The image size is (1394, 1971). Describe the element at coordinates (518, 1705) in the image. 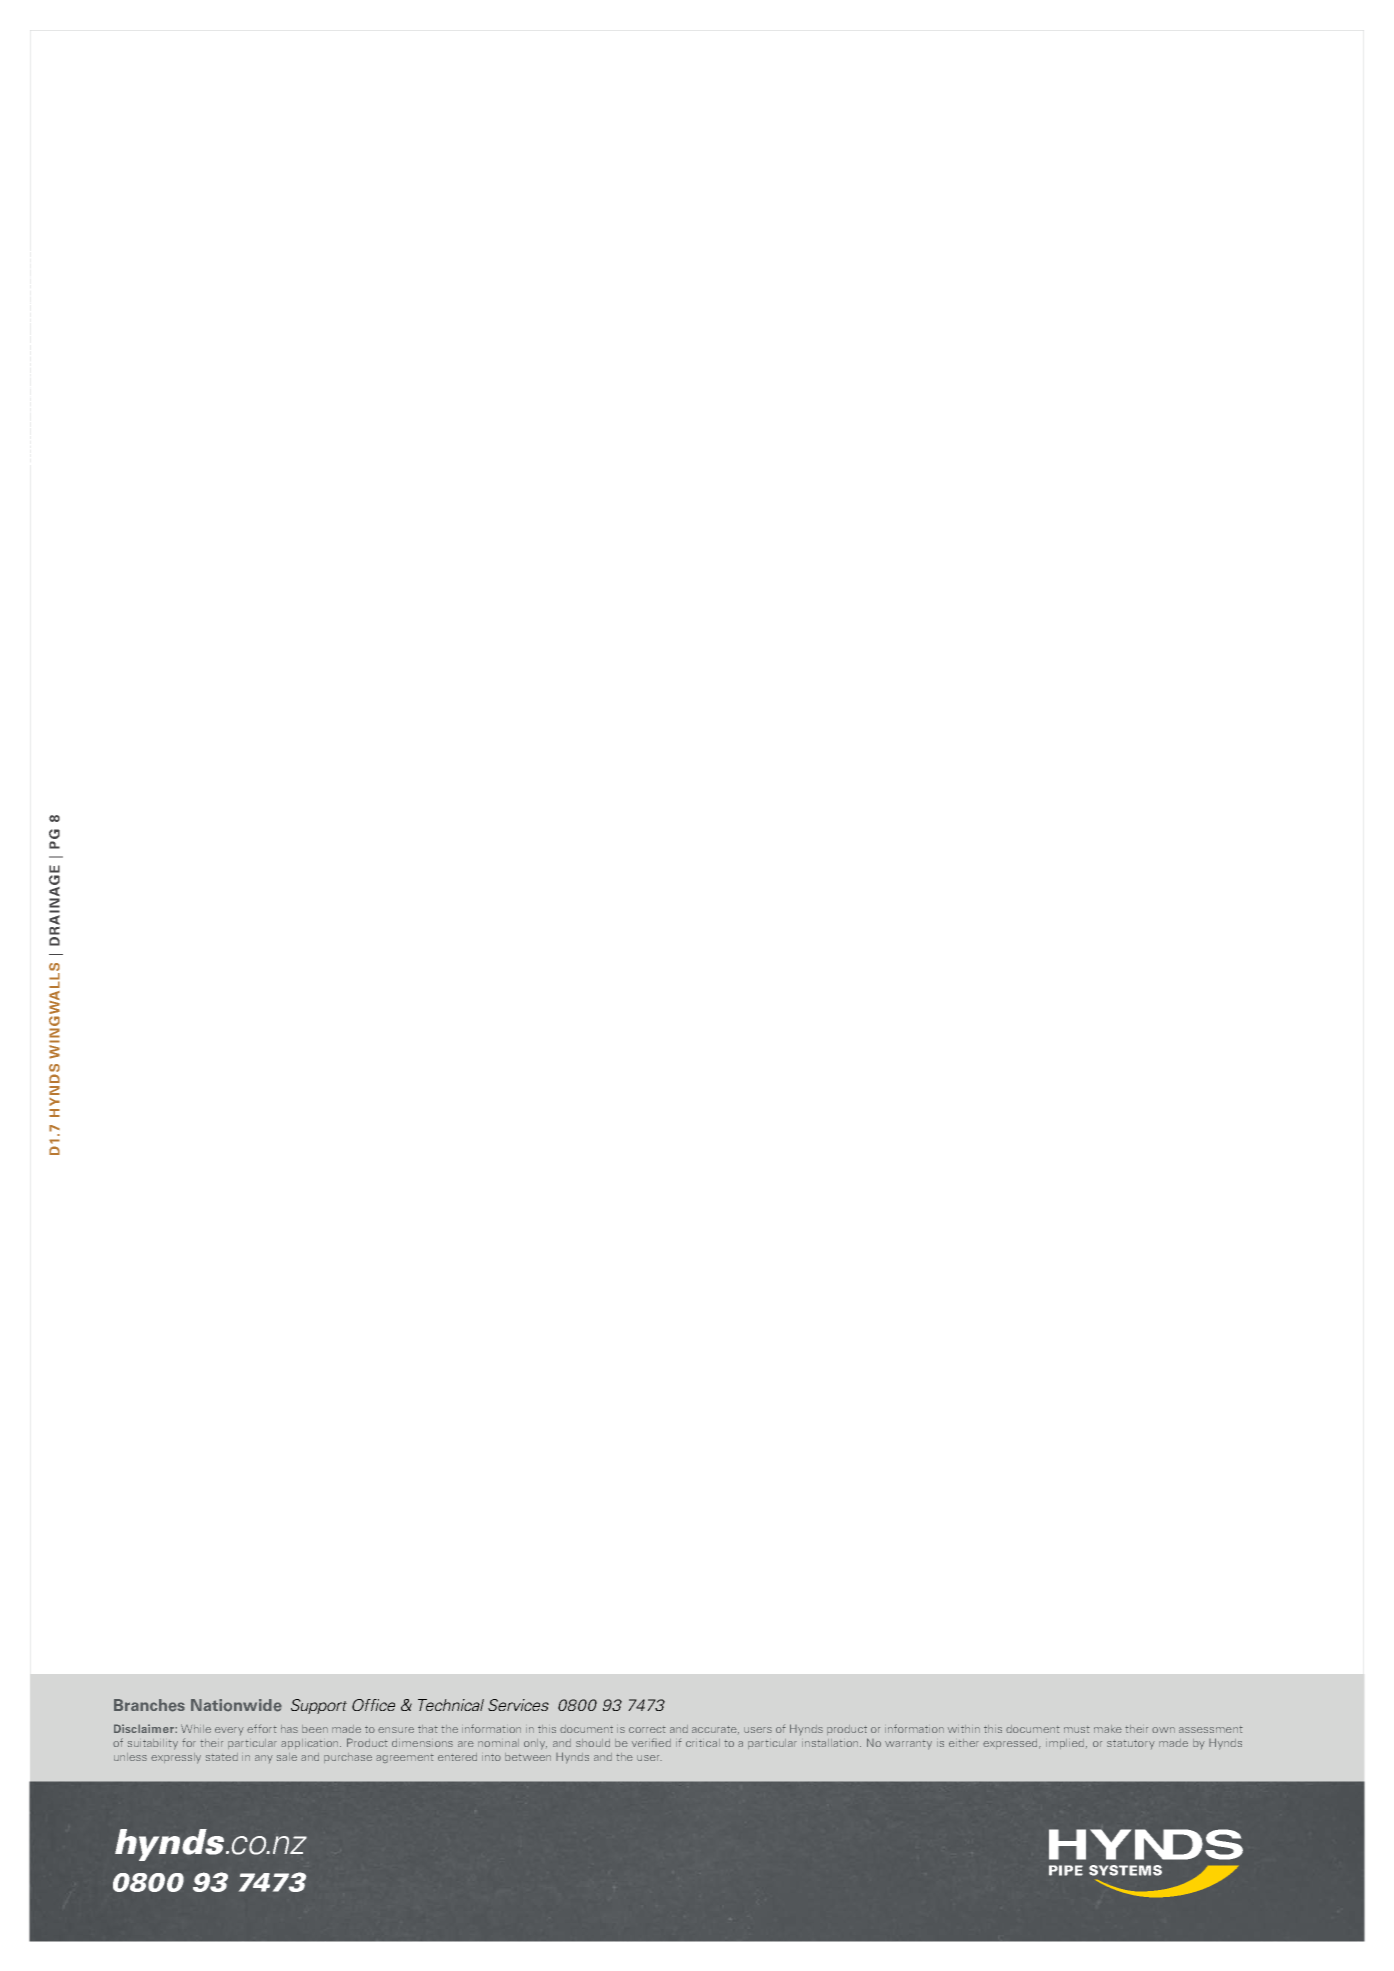

I see `Services` at that location.
